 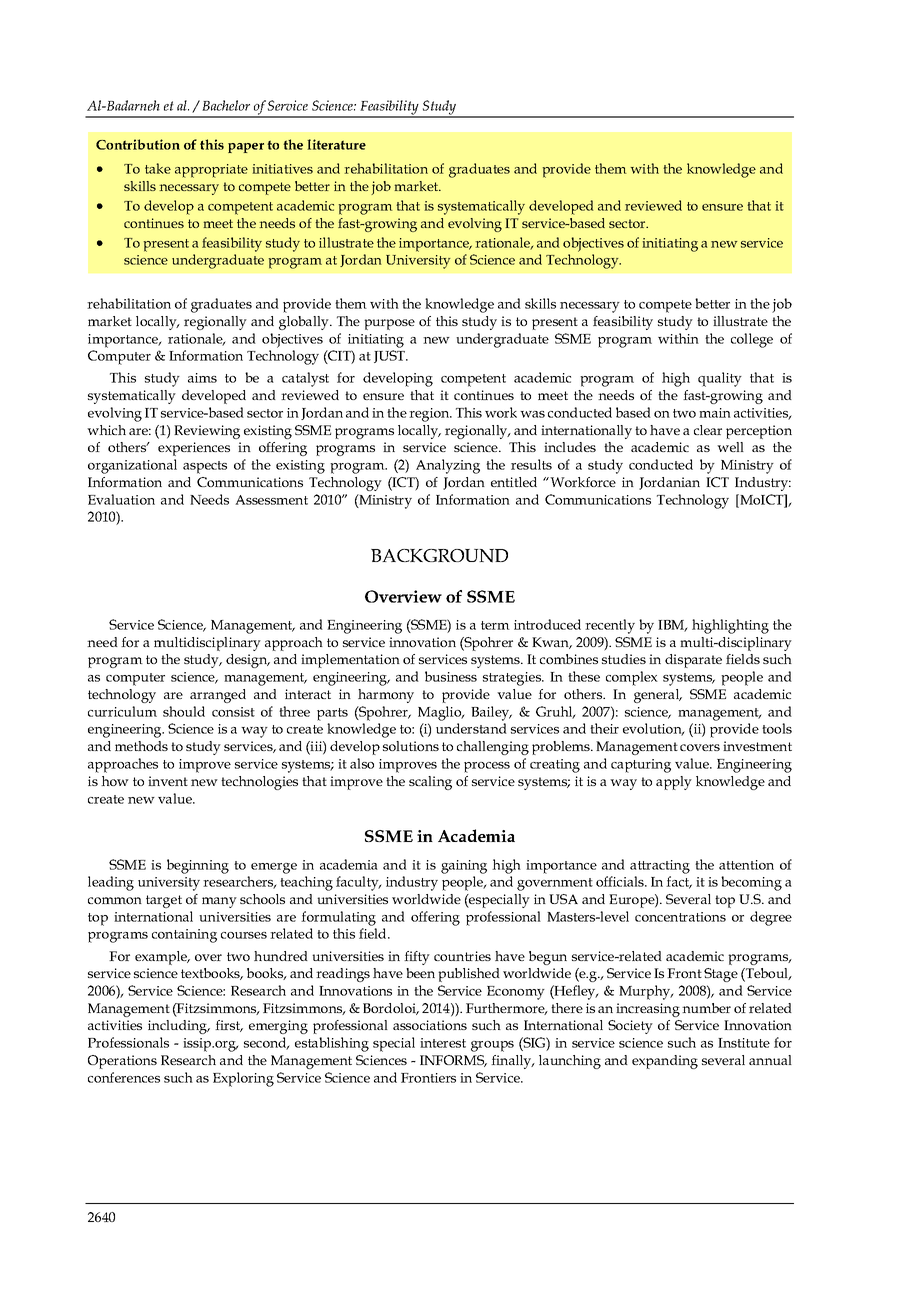 What do you see at coordinates (336, 144) in the document?
I see `literature` at bounding box center [336, 144].
